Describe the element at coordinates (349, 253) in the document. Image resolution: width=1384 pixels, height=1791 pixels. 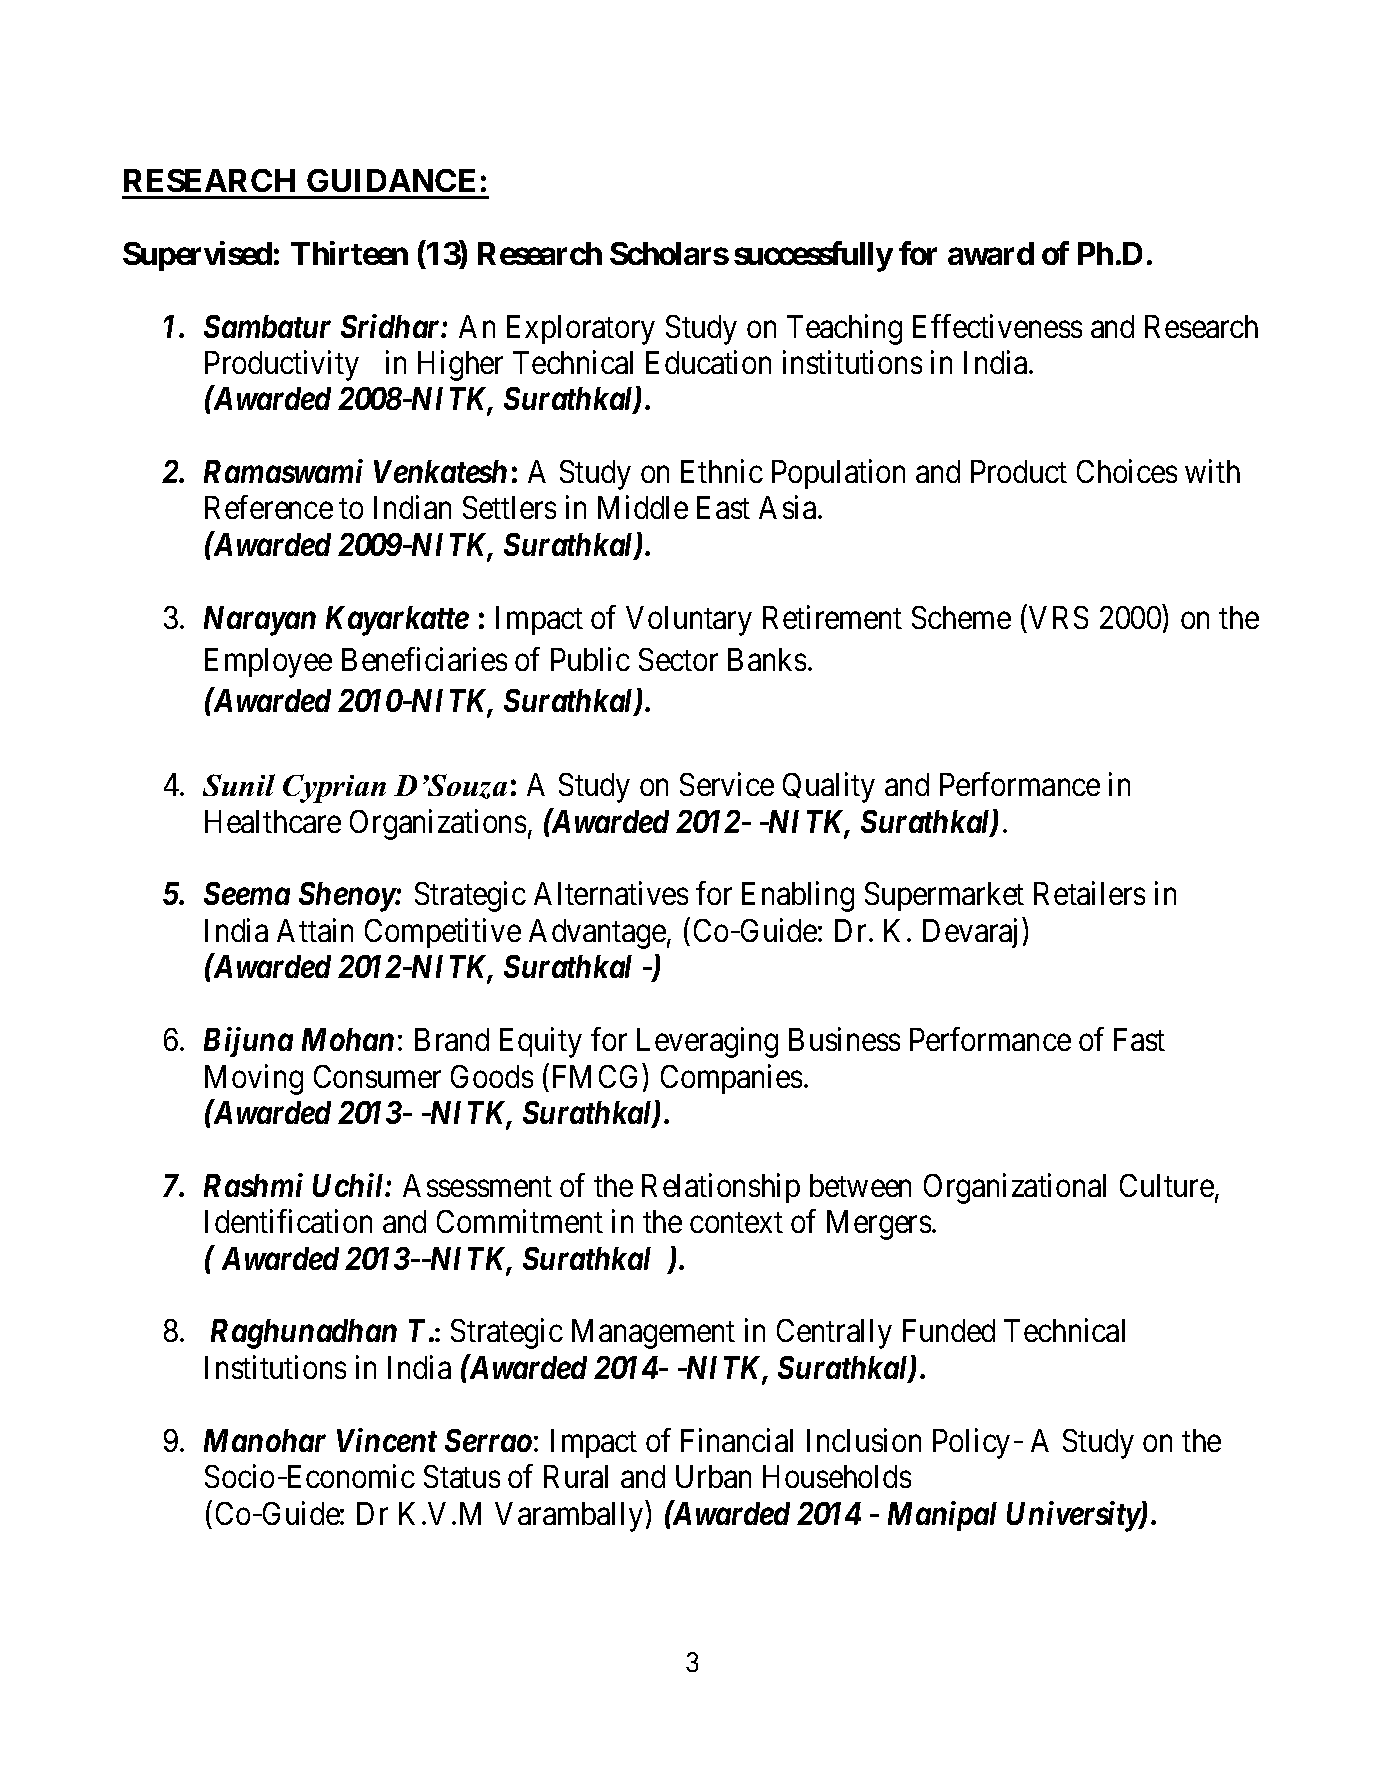
I see `Thirteen` at that location.
